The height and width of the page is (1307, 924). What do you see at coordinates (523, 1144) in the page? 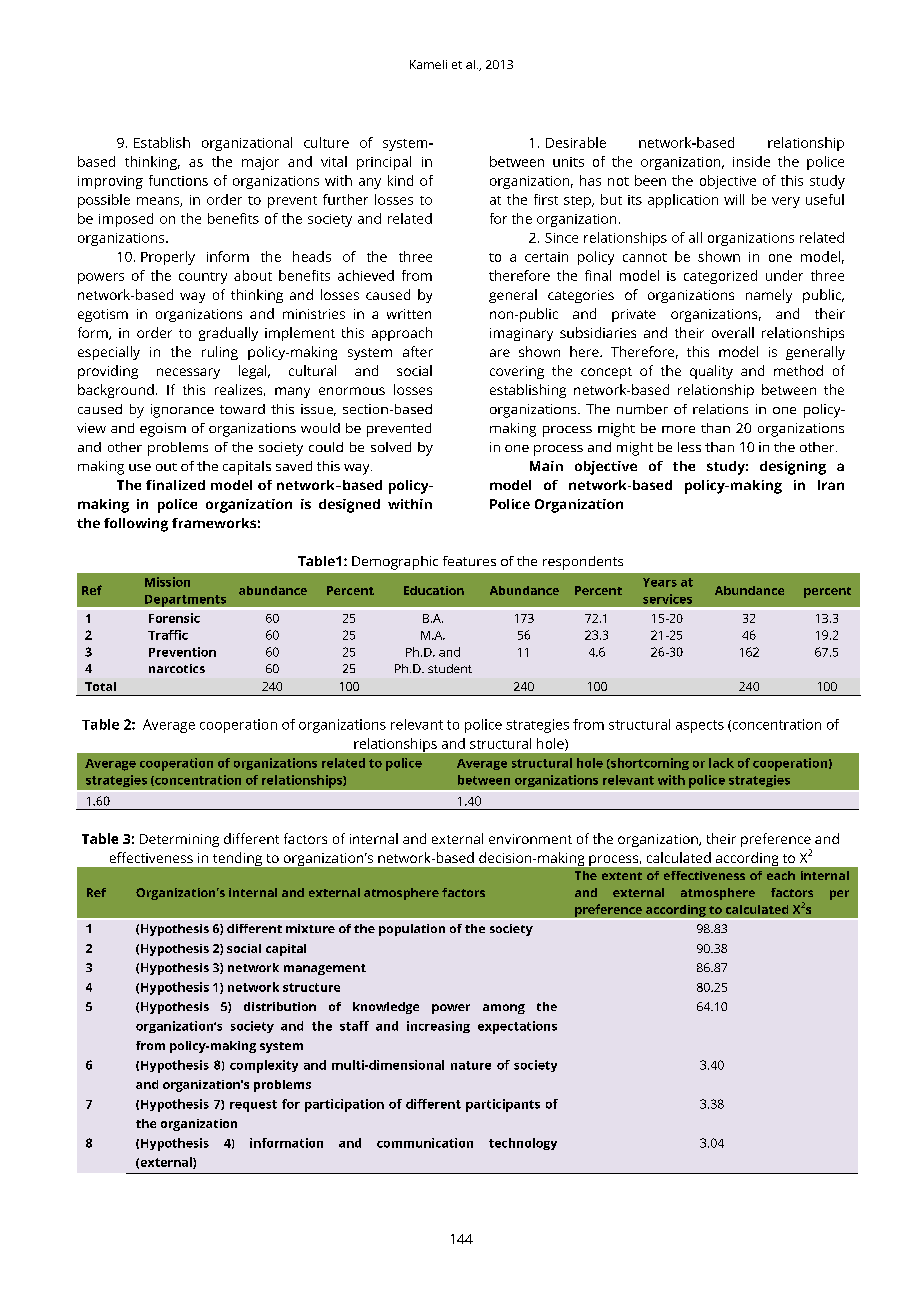
I see `technology` at bounding box center [523, 1144].
